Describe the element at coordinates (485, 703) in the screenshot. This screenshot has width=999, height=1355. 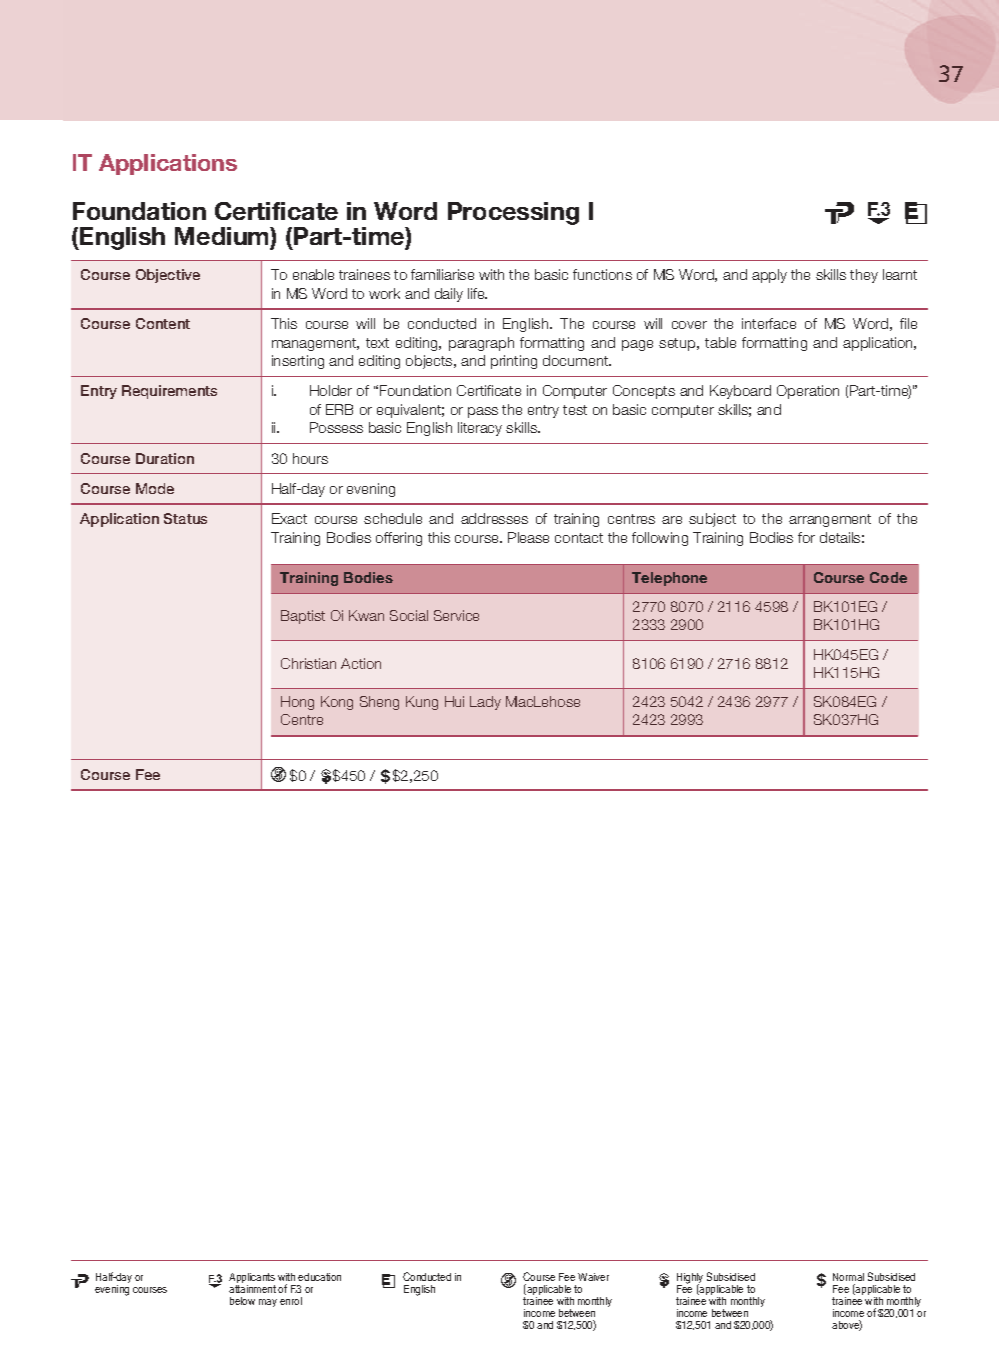
I see `Lady` at that location.
